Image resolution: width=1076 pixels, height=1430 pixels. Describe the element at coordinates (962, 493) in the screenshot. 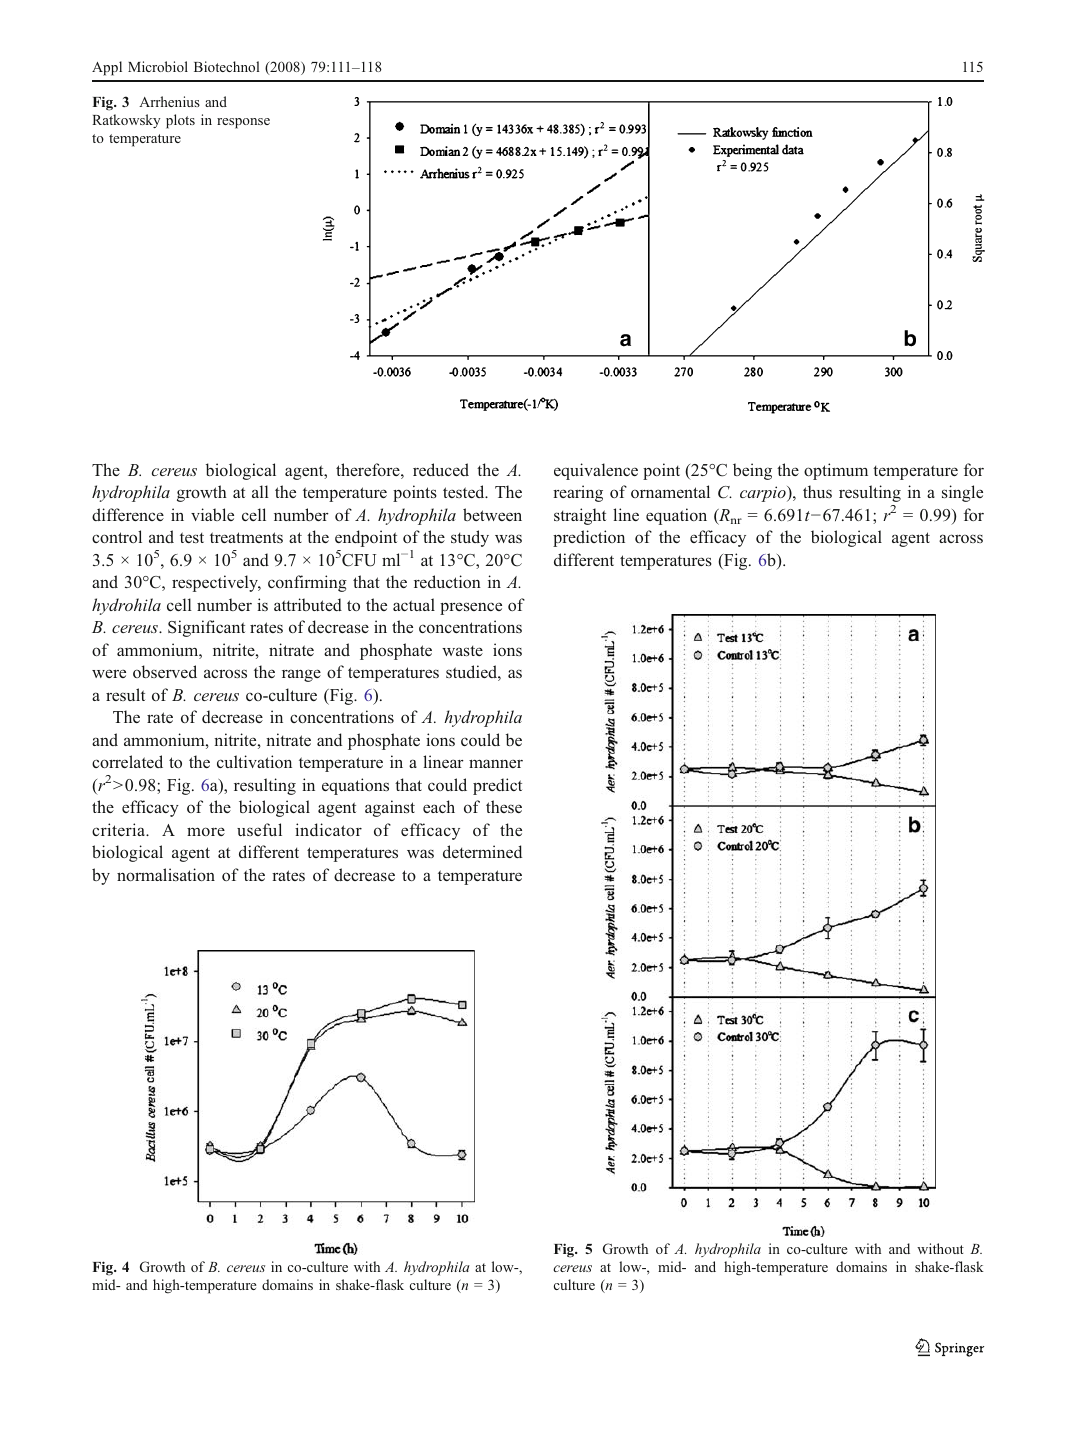

I see `single` at that location.
